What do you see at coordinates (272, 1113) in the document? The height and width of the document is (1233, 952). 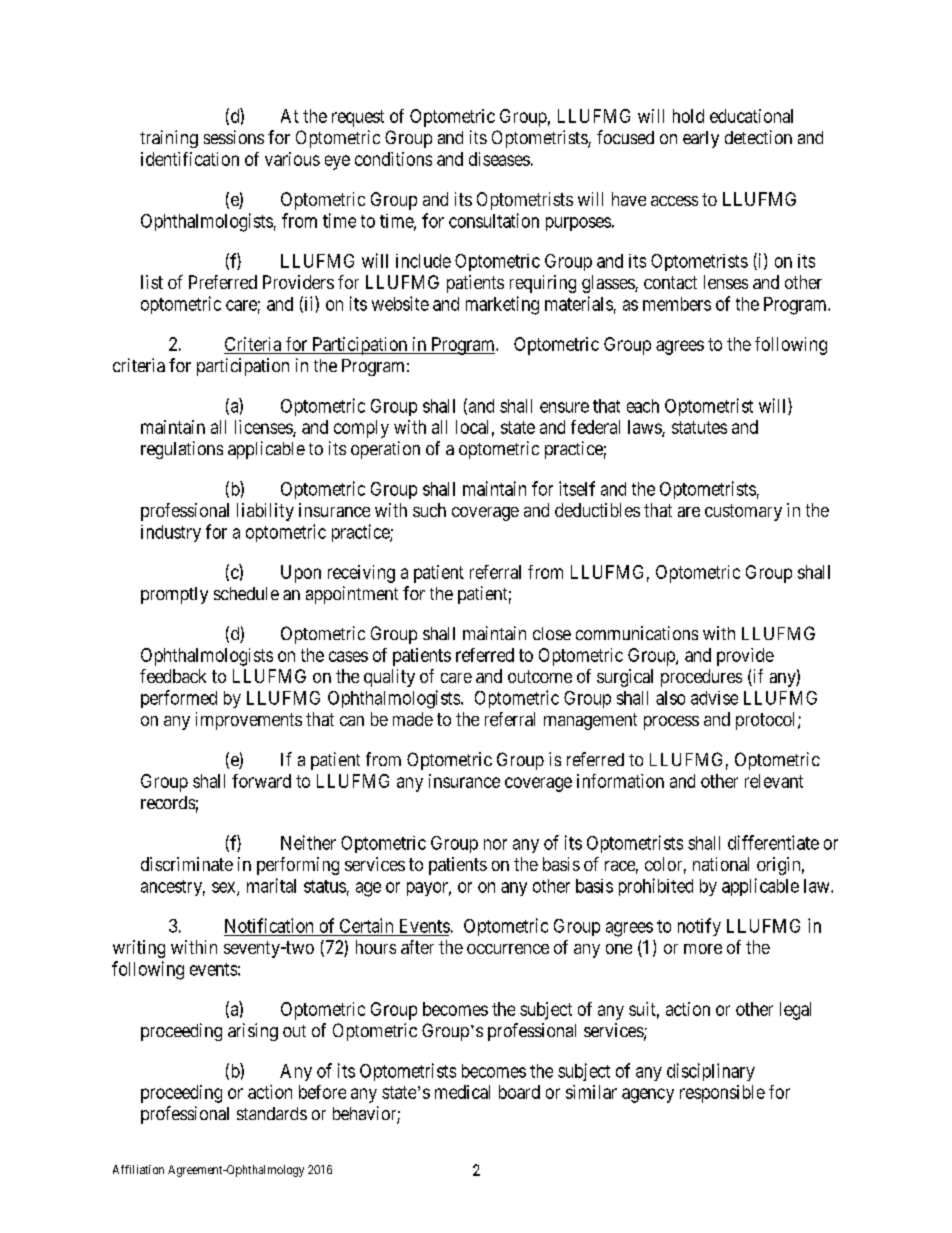 I see `standards` at bounding box center [272, 1113].
